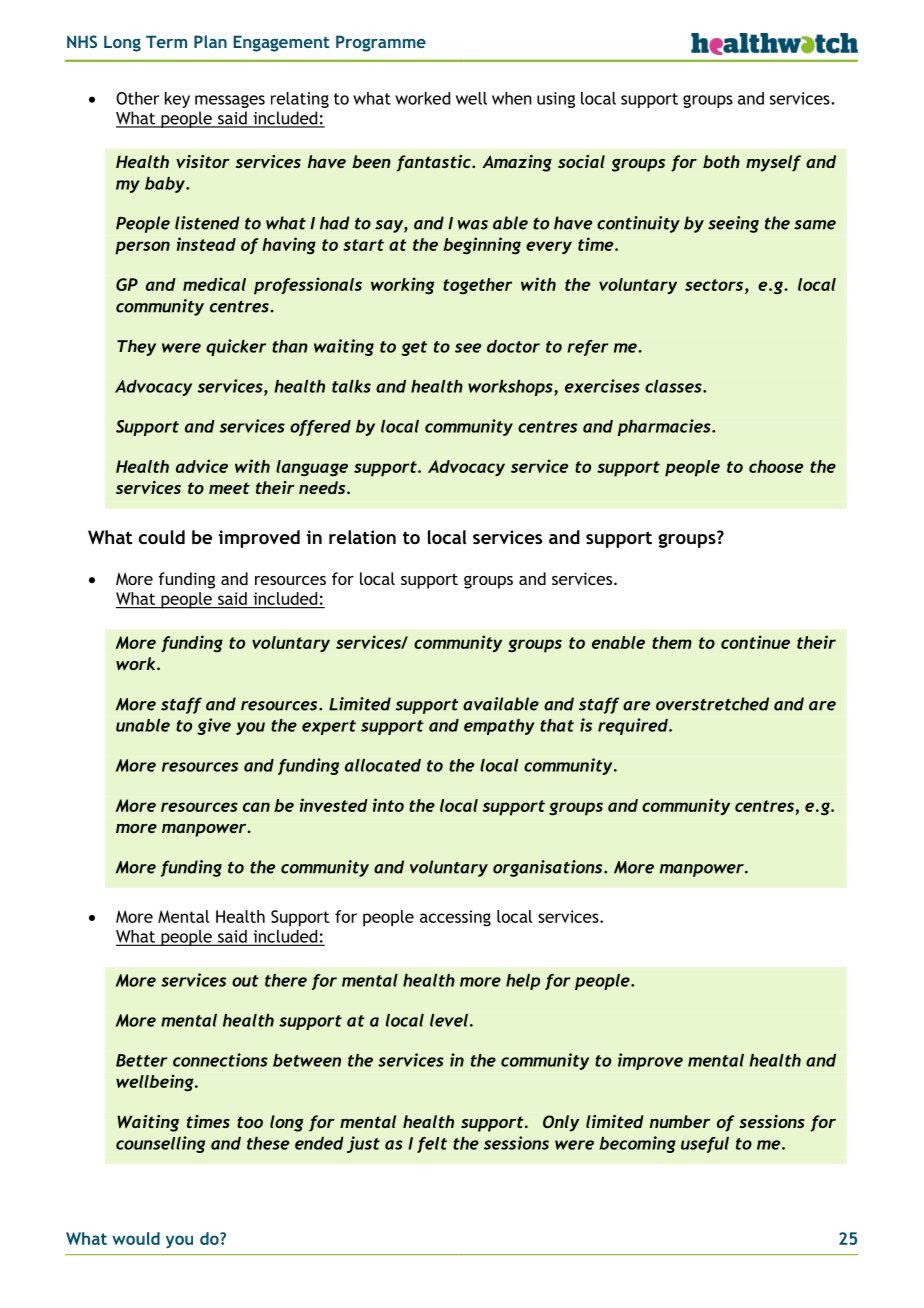 The width and height of the screenshot is (924, 1308). I want to click on felt, so click(432, 1145).
